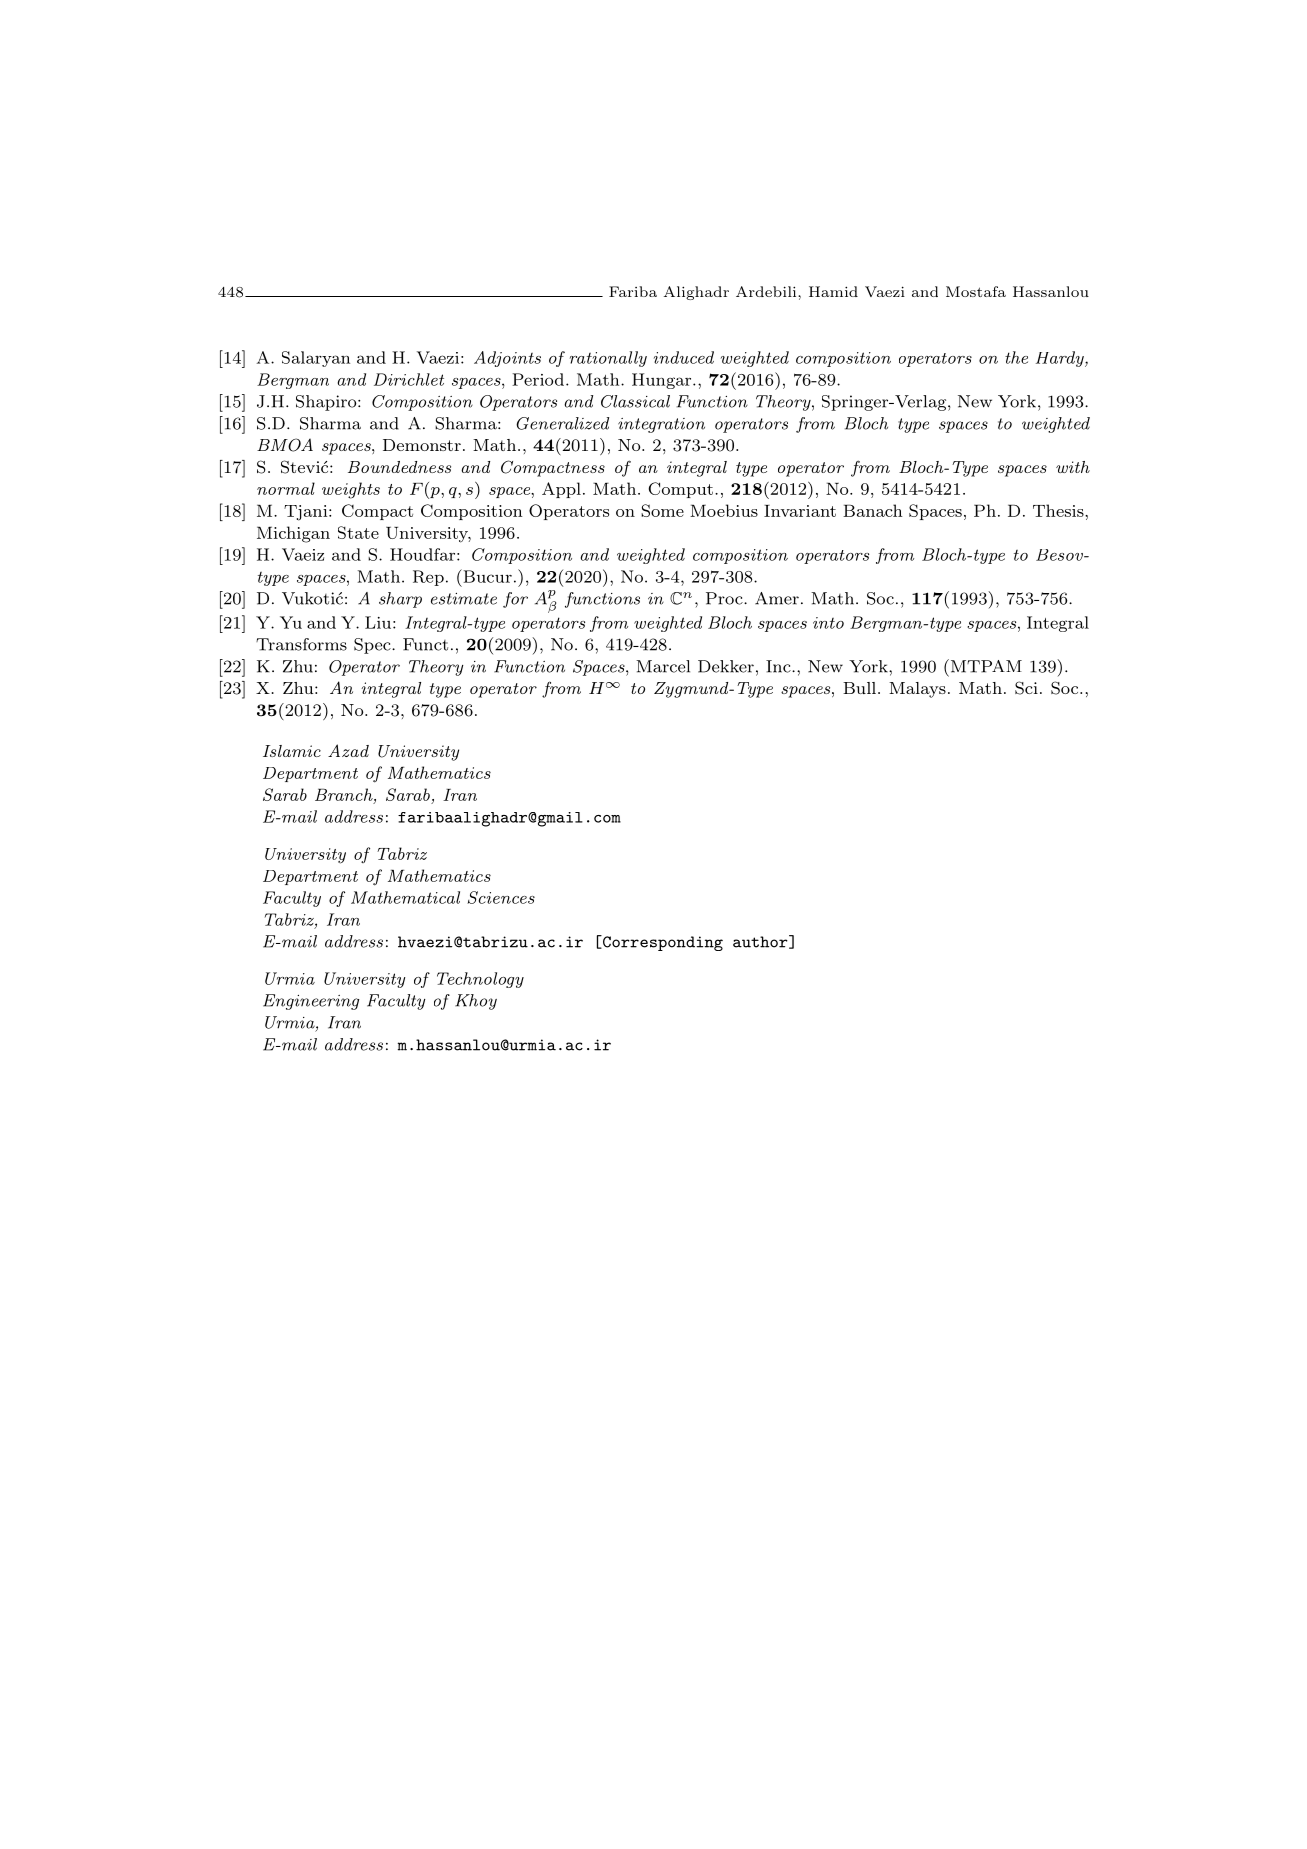 This screenshot has width=1307, height=1849. I want to click on Malays, so click(917, 690).
